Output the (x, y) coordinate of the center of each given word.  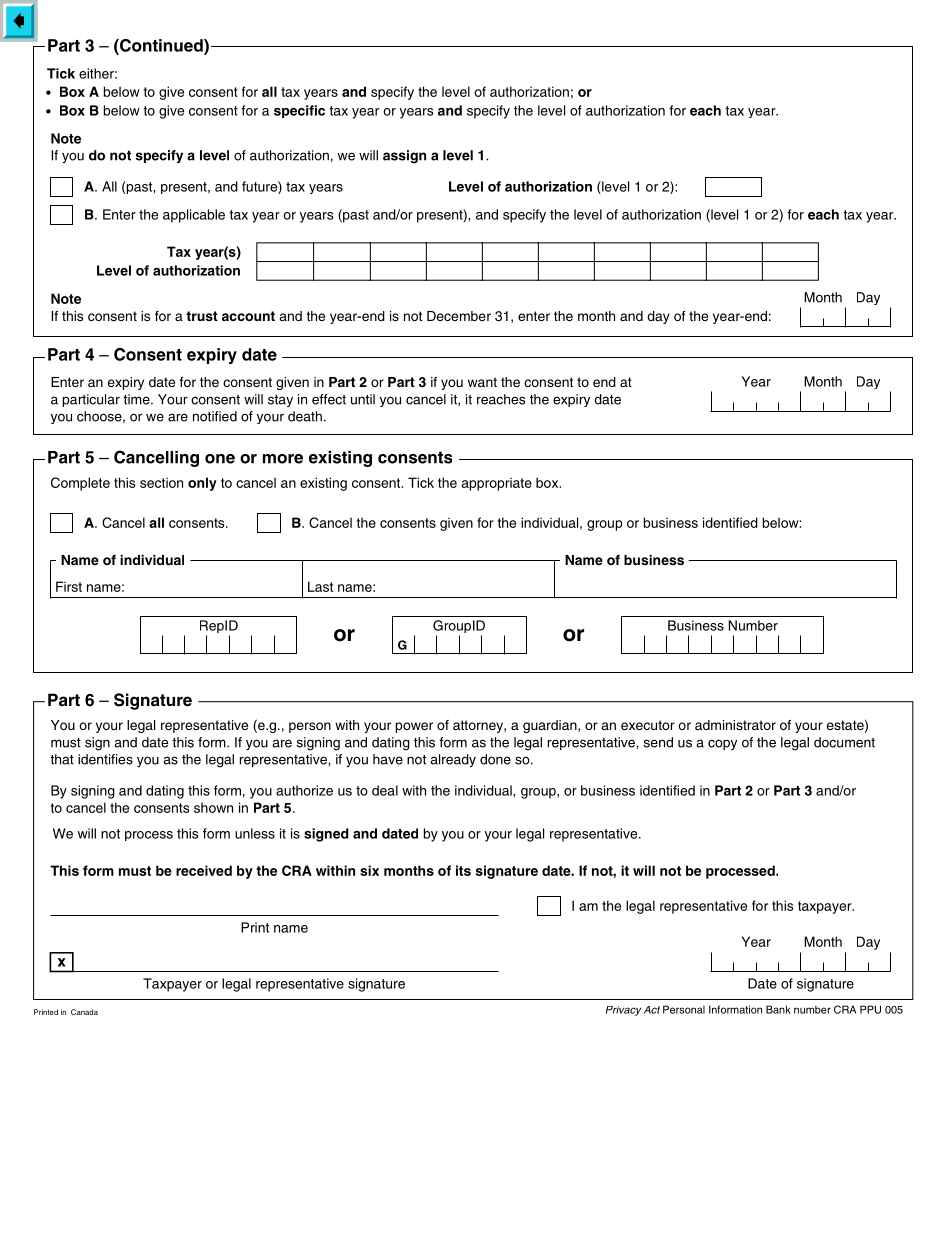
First (69, 586)
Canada (84, 1012)
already (453, 761)
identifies (105, 759)
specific (299, 111)
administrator (735, 725)
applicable (194, 216)
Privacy (623, 1011)
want (482, 382)
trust (202, 316)
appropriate (496, 484)
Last (320, 586)
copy (722, 745)
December (459, 316)
